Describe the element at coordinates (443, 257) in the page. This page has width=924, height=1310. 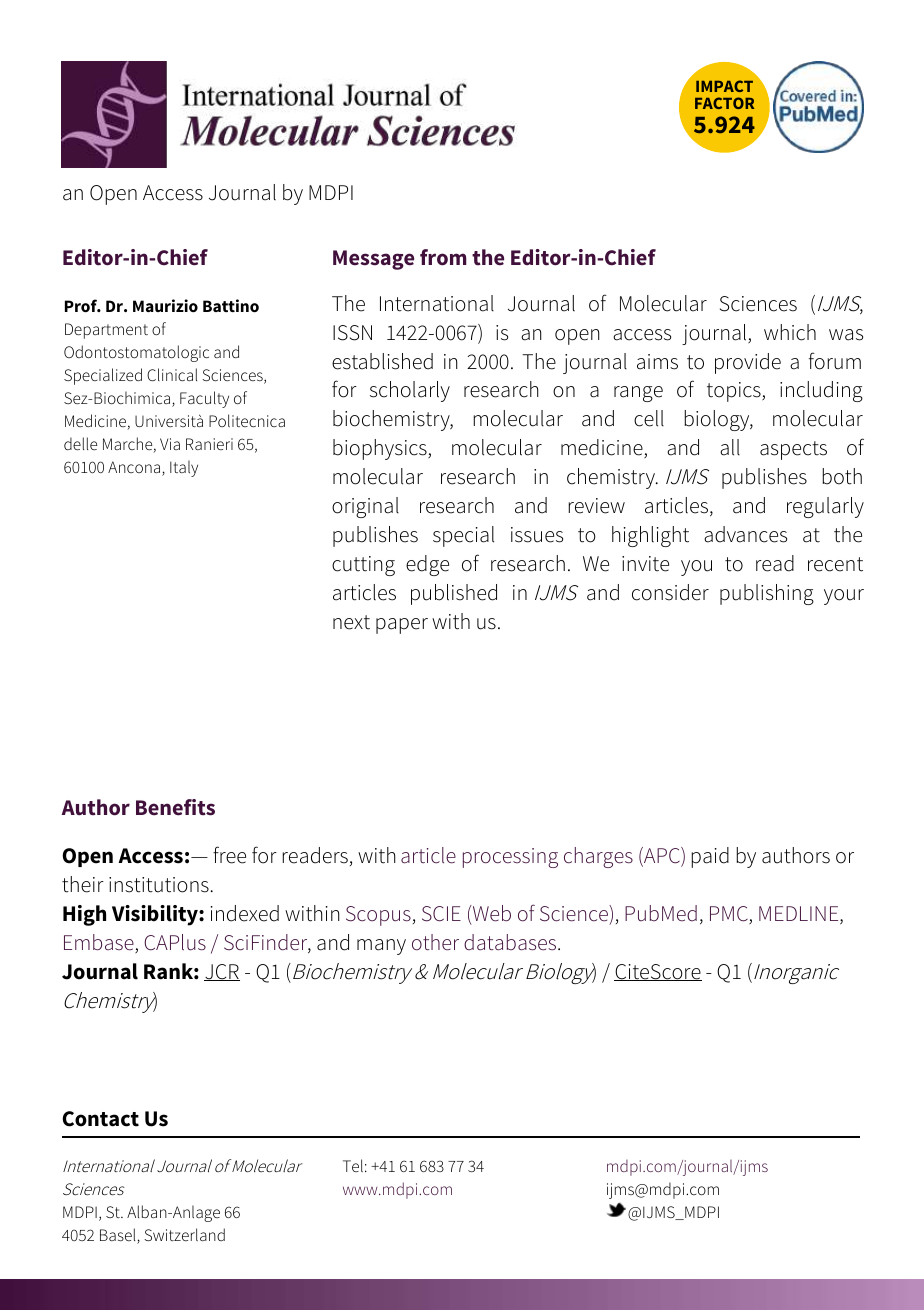
I see `from` at that location.
